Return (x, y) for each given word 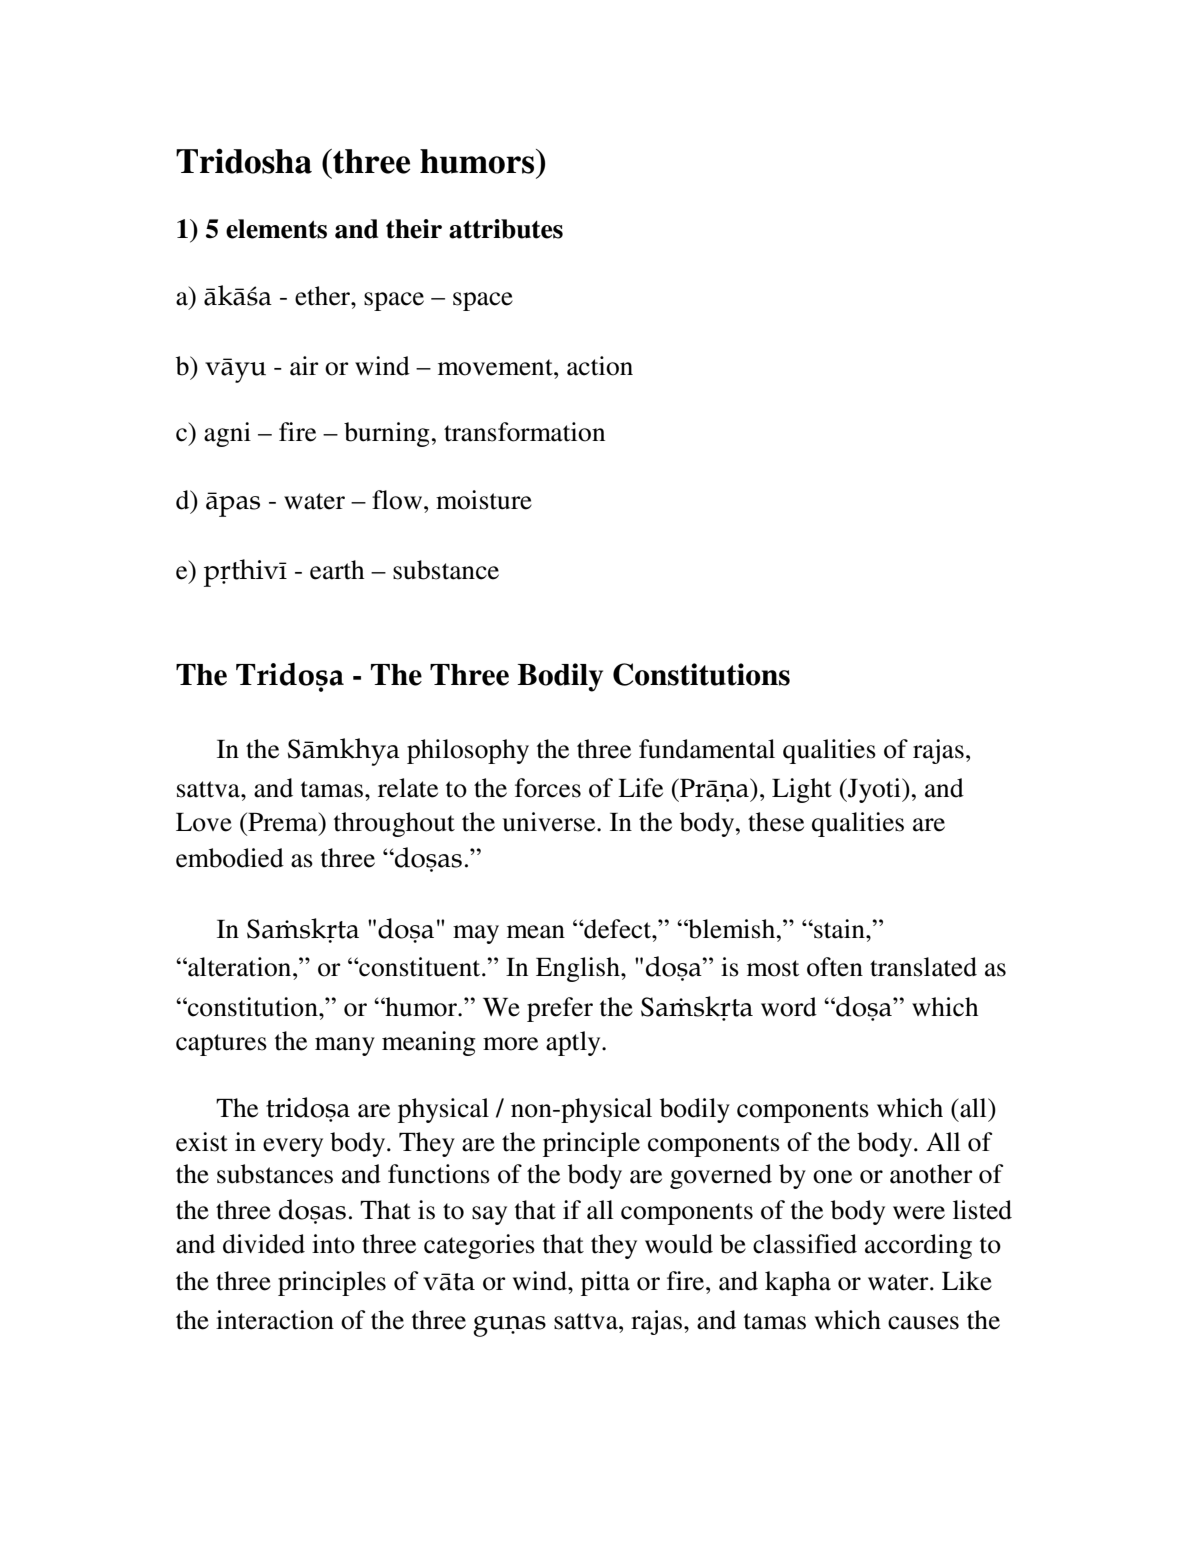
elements (276, 229)
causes (923, 1323)
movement (496, 367)
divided (264, 1244)
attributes (506, 229)
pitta (605, 1283)
